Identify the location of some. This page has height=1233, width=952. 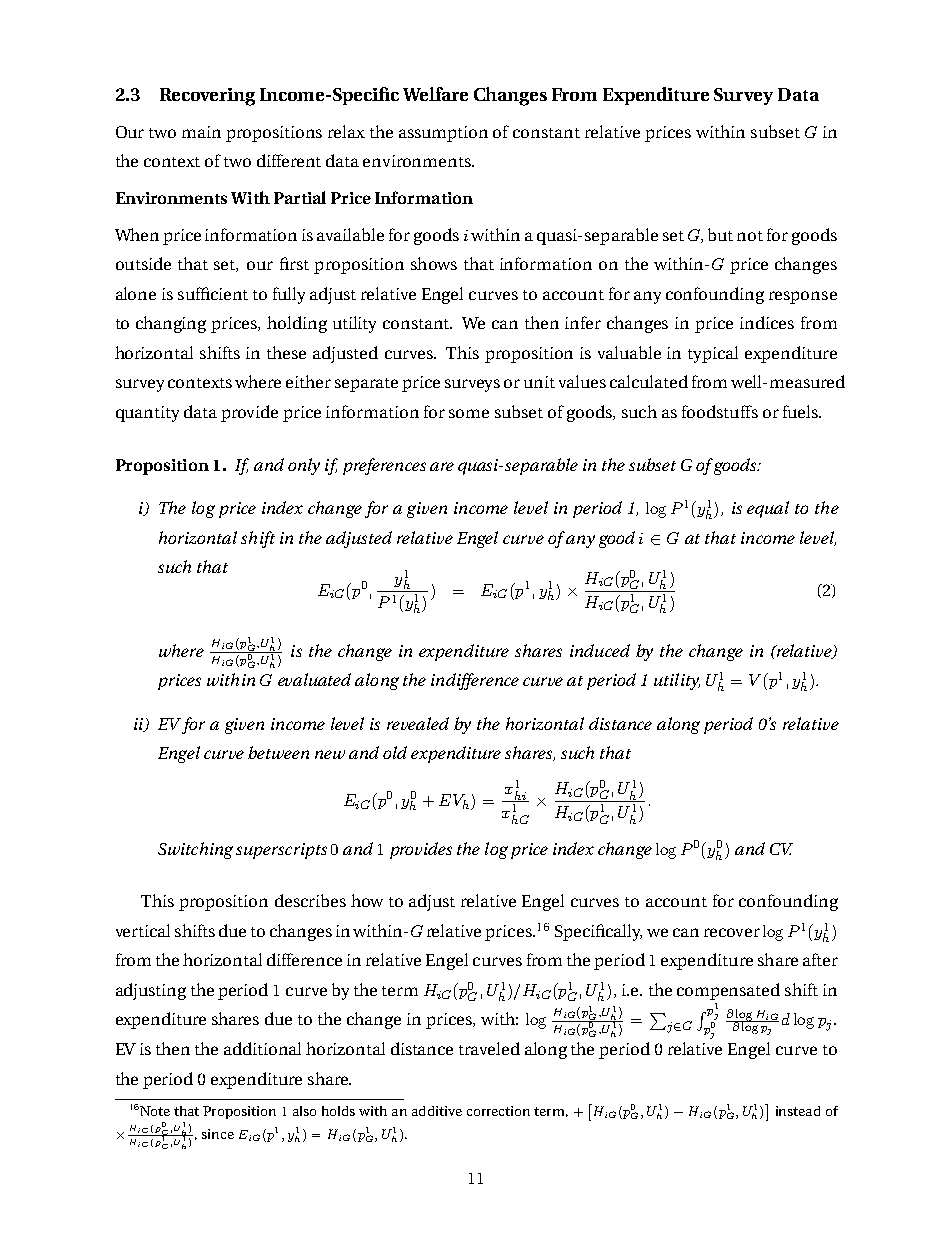
(469, 413).
